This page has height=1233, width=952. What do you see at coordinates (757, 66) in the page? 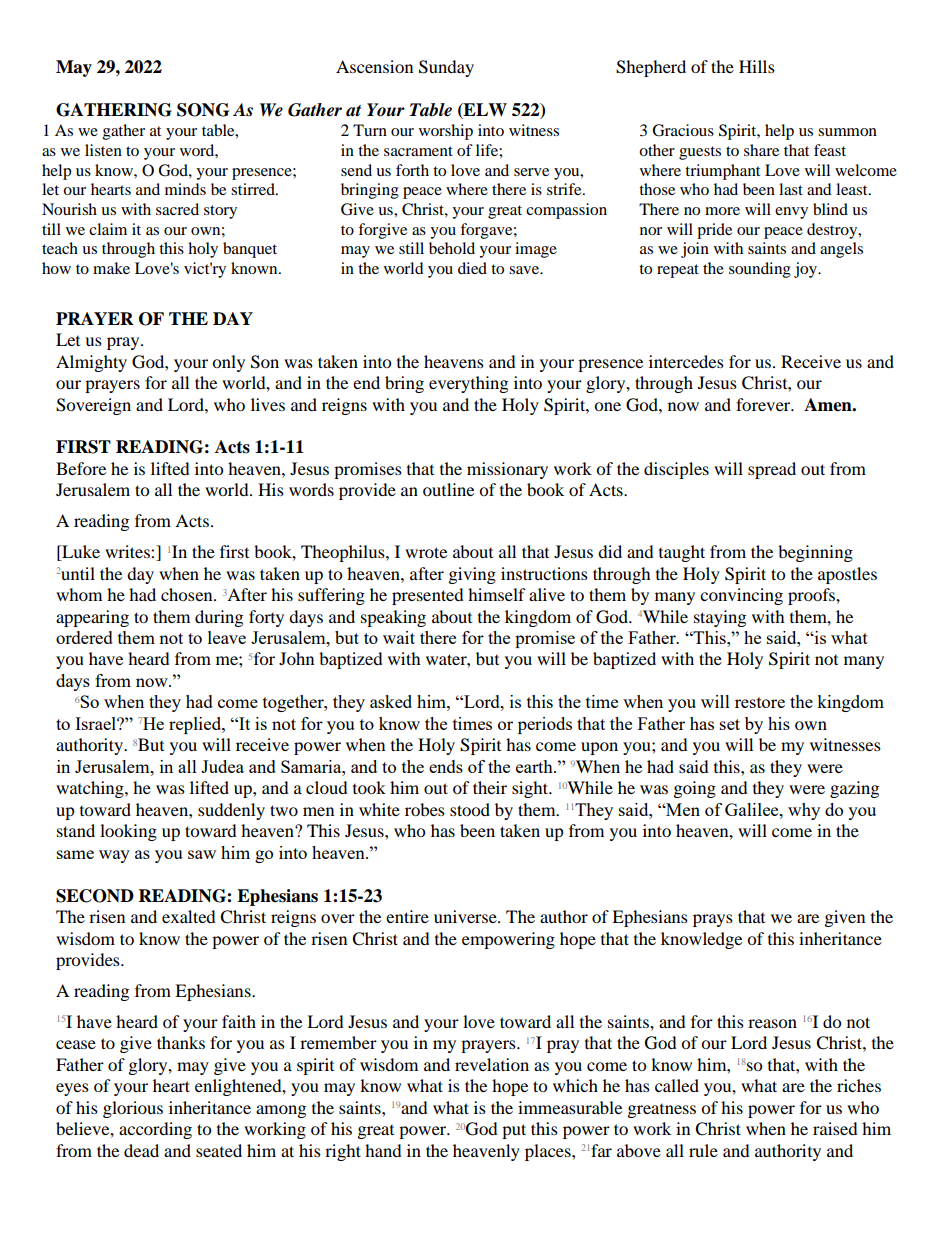
I see `Hills` at bounding box center [757, 66].
